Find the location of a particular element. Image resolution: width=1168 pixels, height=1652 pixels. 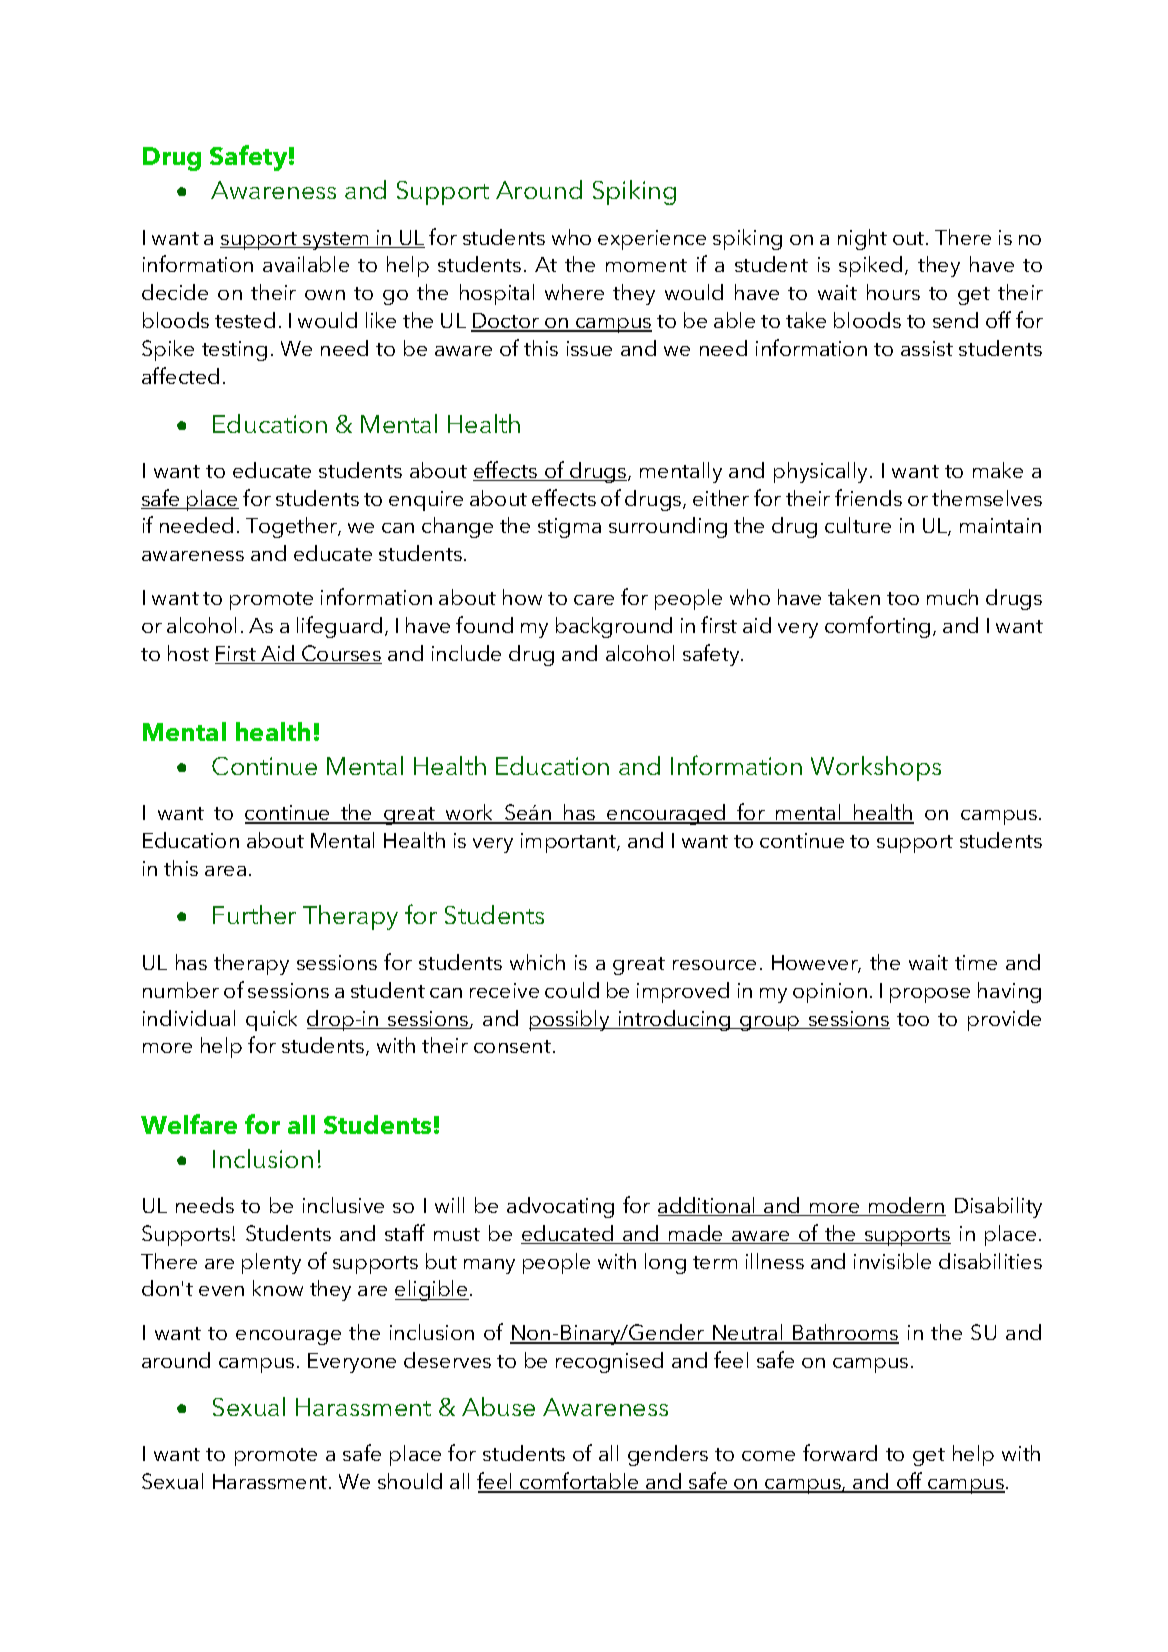

forward is located at coordinates (840, 1452).
